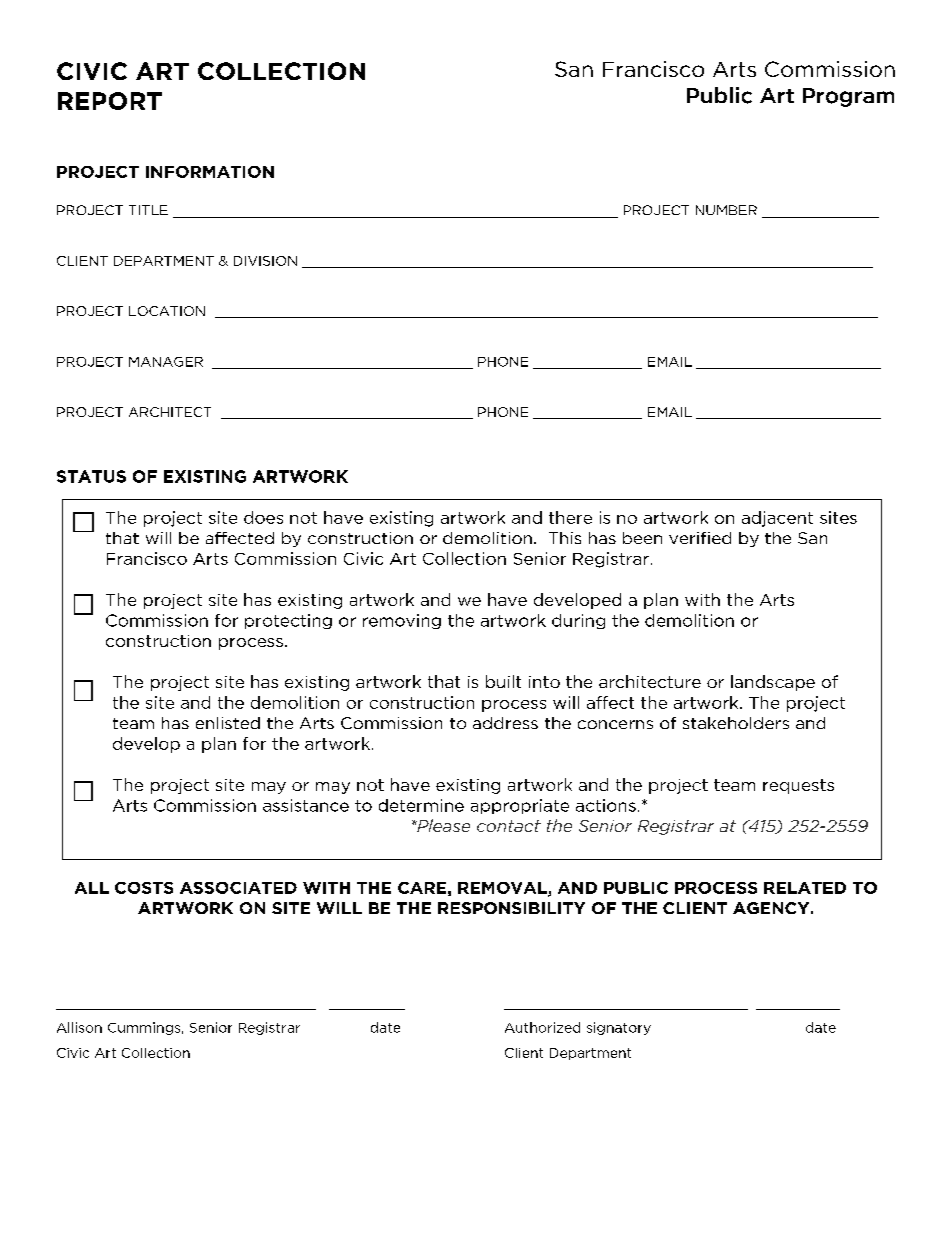  I want to click on does, so click(263, 517).
